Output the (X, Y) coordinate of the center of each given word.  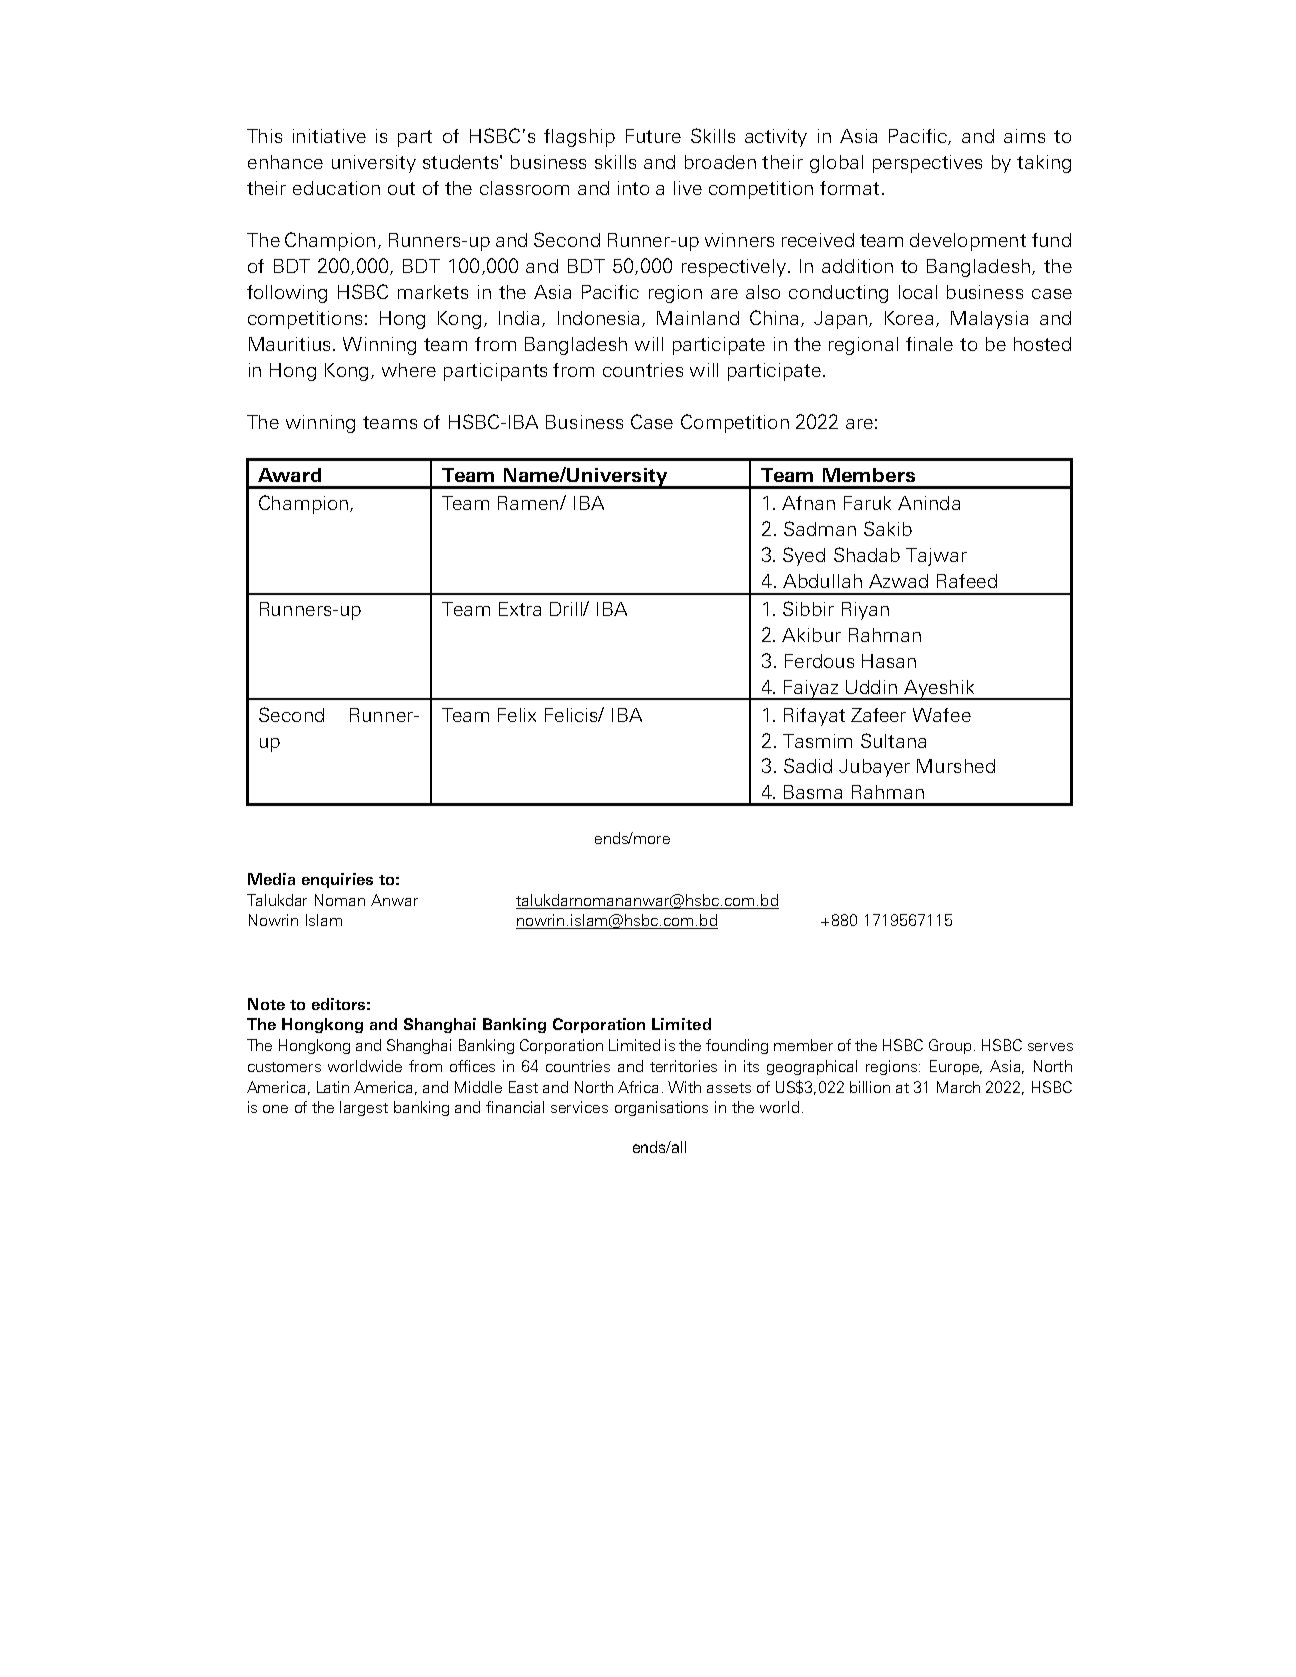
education (336, 188)
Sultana (893, 740)
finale (929, 344)
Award (289, 475)
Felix (517, 715)
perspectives (927, 164)
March (958, 1087)
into (633, 188)
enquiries (337, 880)
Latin (333, 1087)
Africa (638, 1087)
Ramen (529, 503)
